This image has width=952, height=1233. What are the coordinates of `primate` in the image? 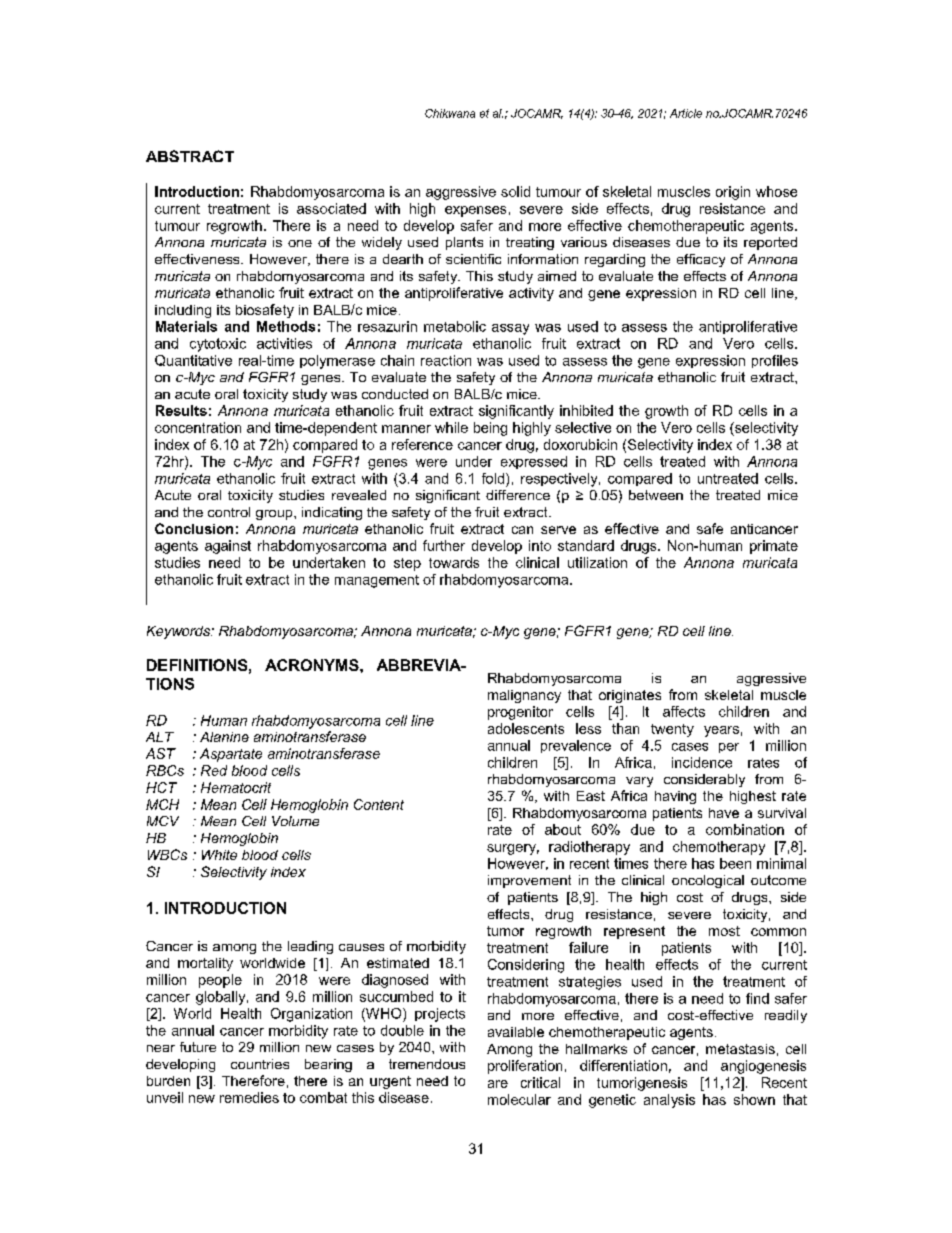 It's located at (774, 547).
